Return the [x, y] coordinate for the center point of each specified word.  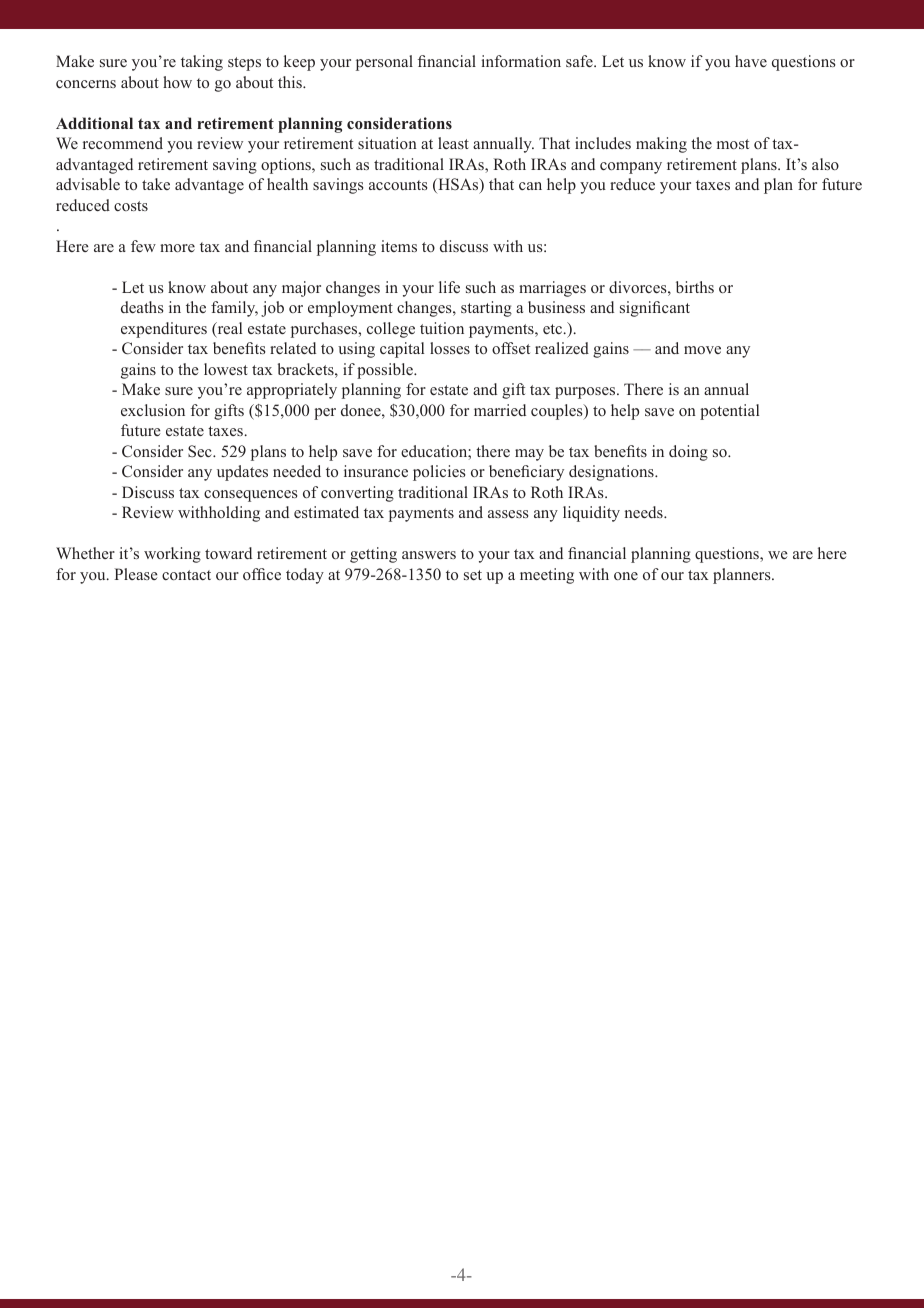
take [156, 184]
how [177, 82]
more [177, 248]
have [751, 61]
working [172, 555]
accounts [398, 185]
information [521, 61]
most [733, 144]
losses [450, 348]
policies [439, 473]
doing [688, 453]
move [702, 350]
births [695, 287]
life [449, 287]
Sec [201, 451]
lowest [226, 369]
